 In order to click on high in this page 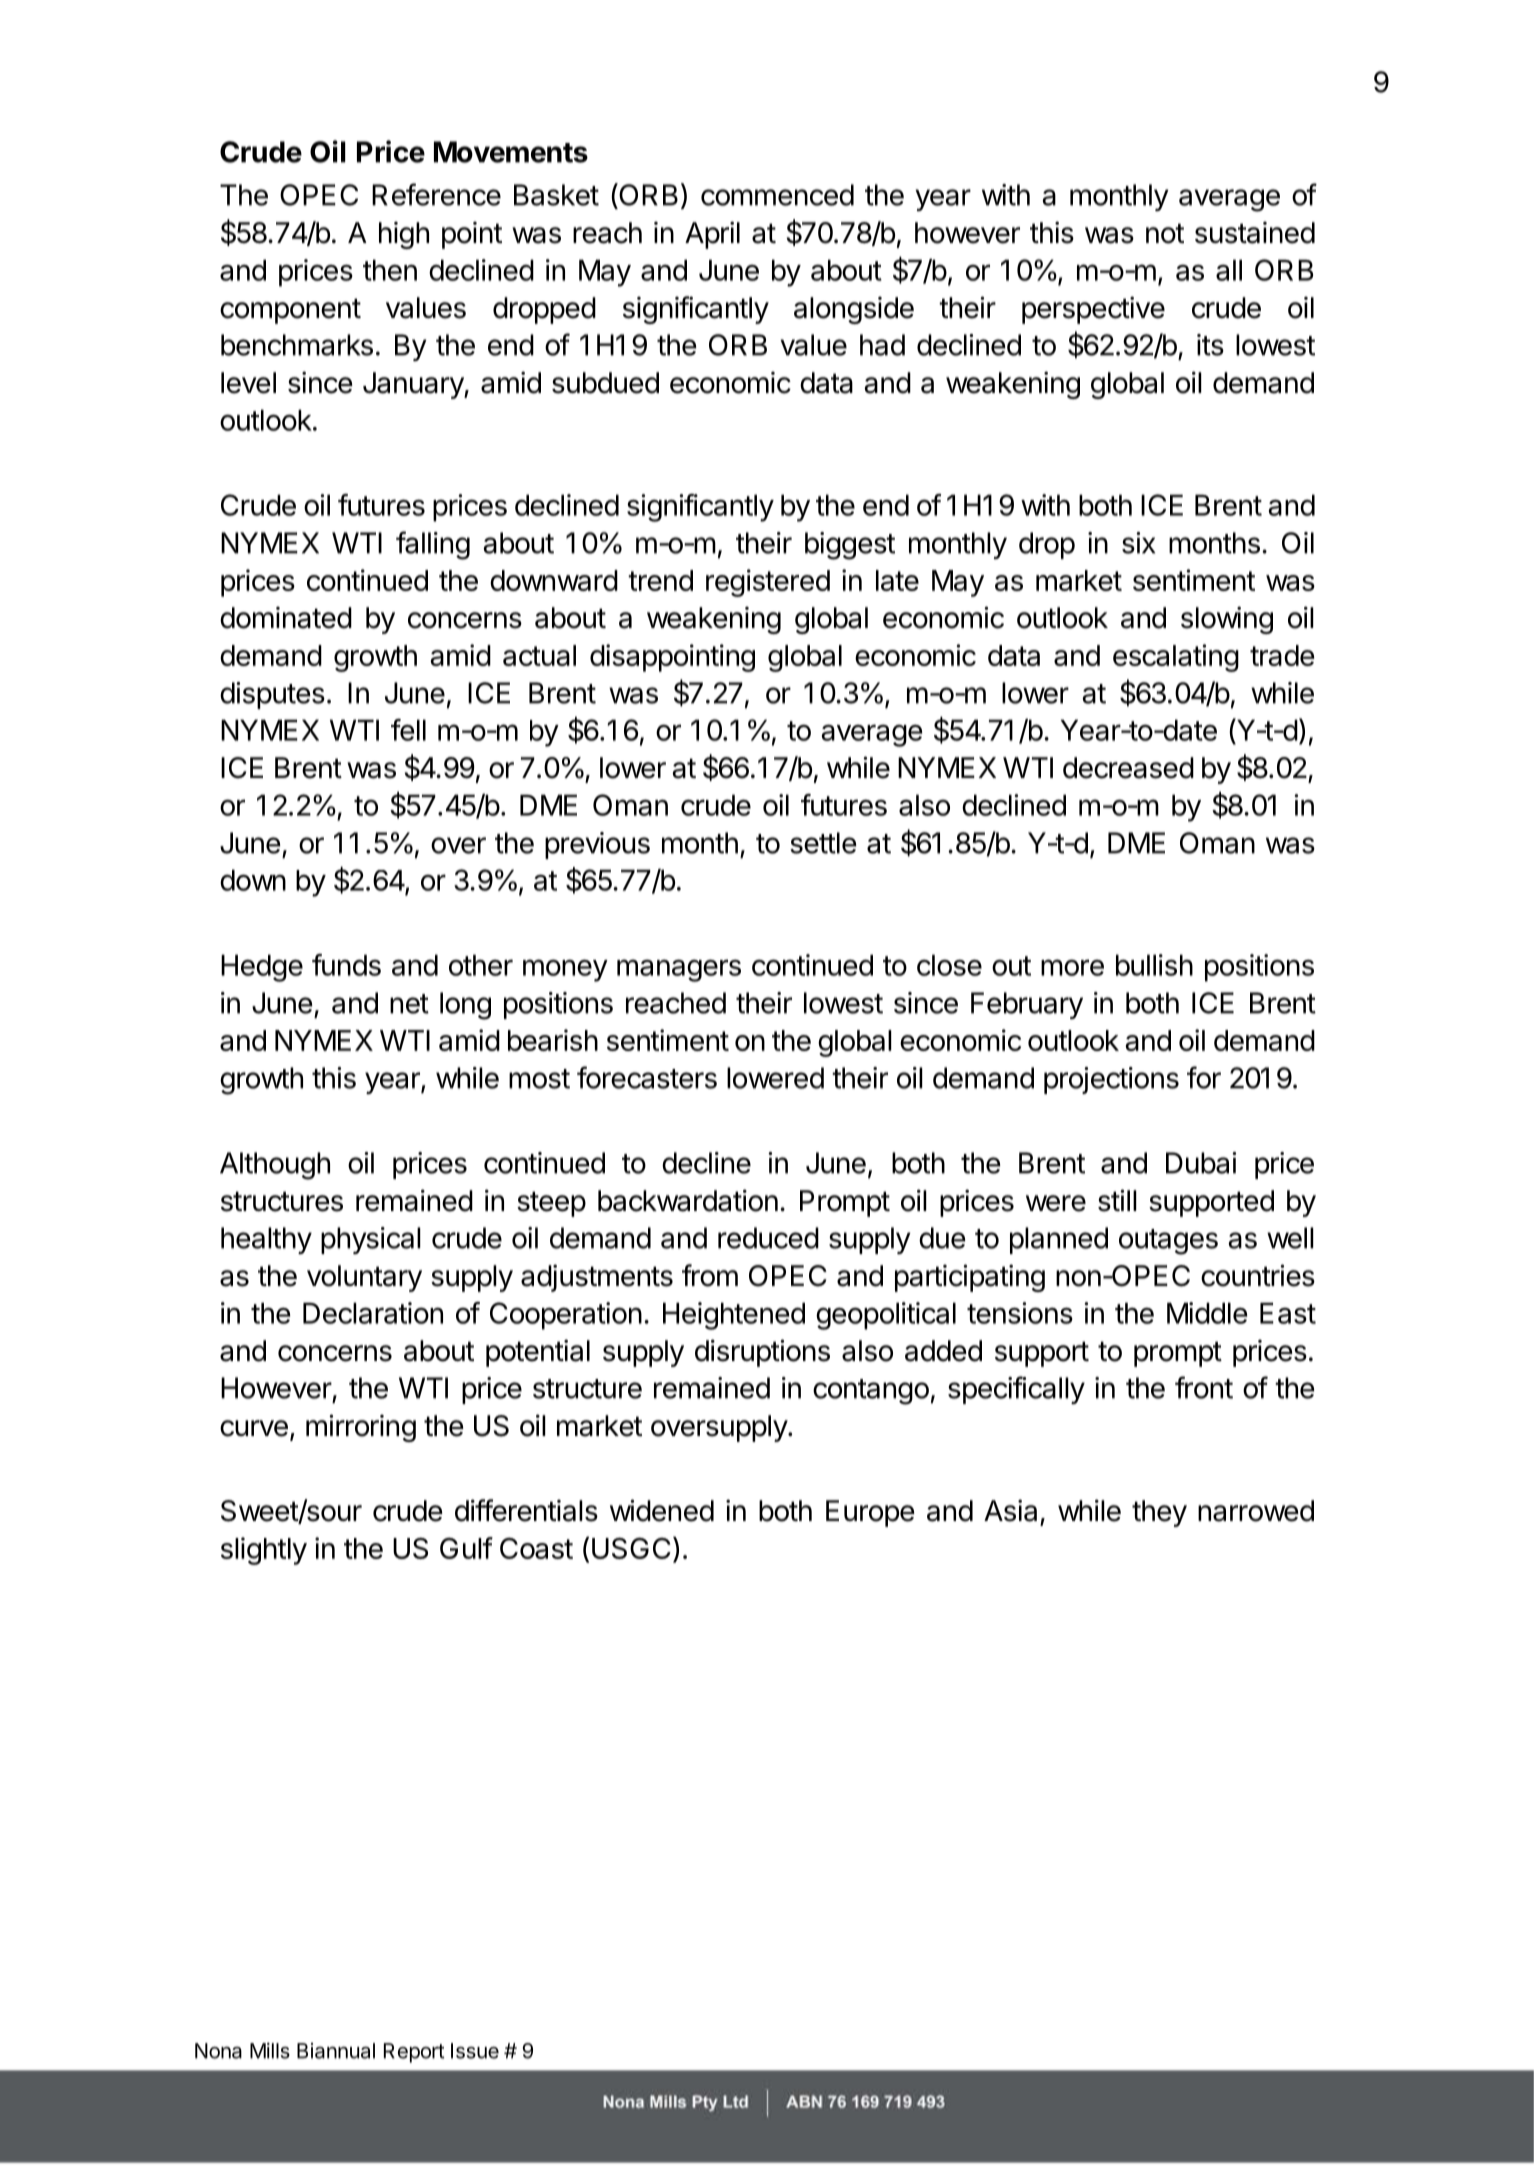, I will do `click(404, 235)`.
